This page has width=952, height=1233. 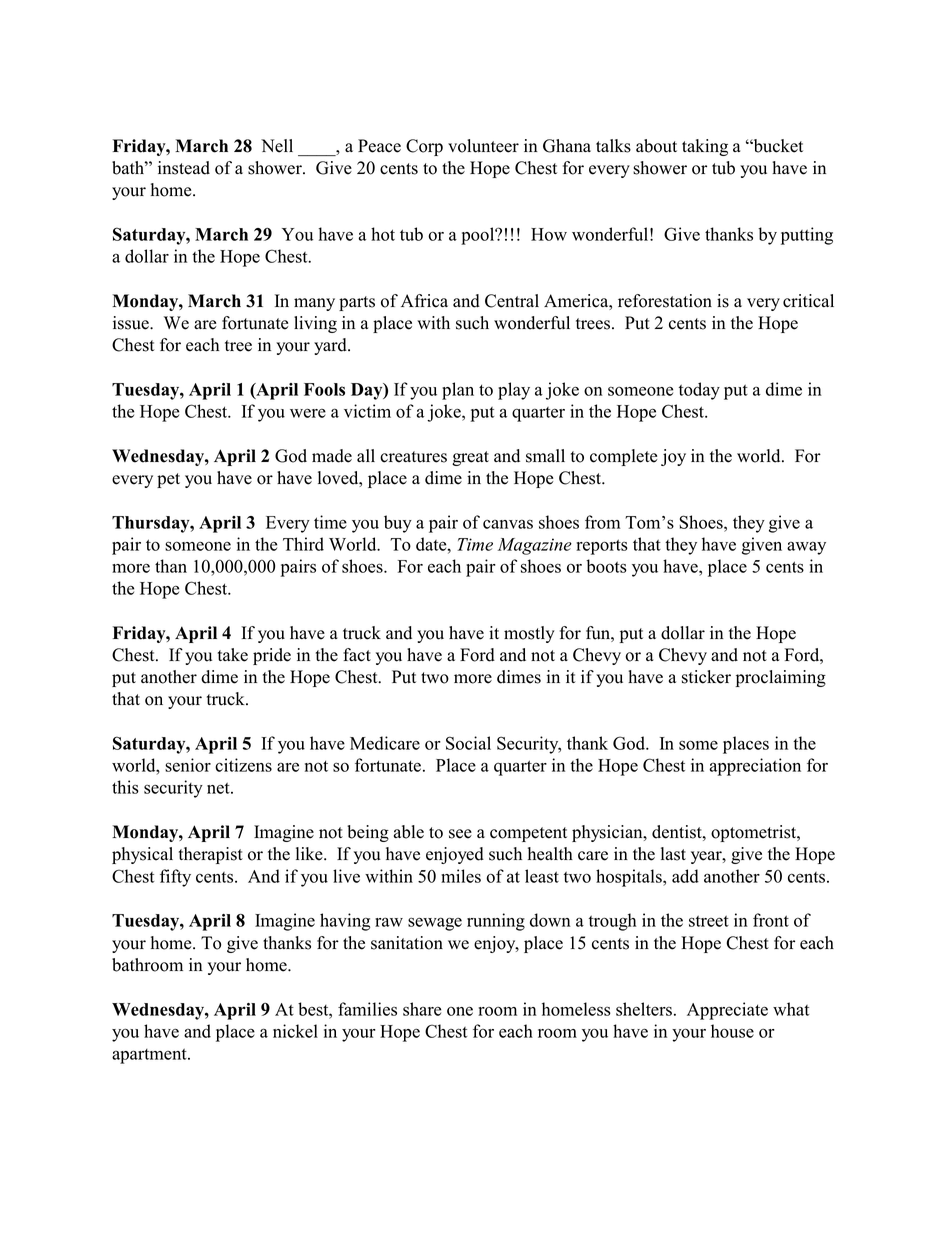 I want to click on take, so click(x=233, y=655).
